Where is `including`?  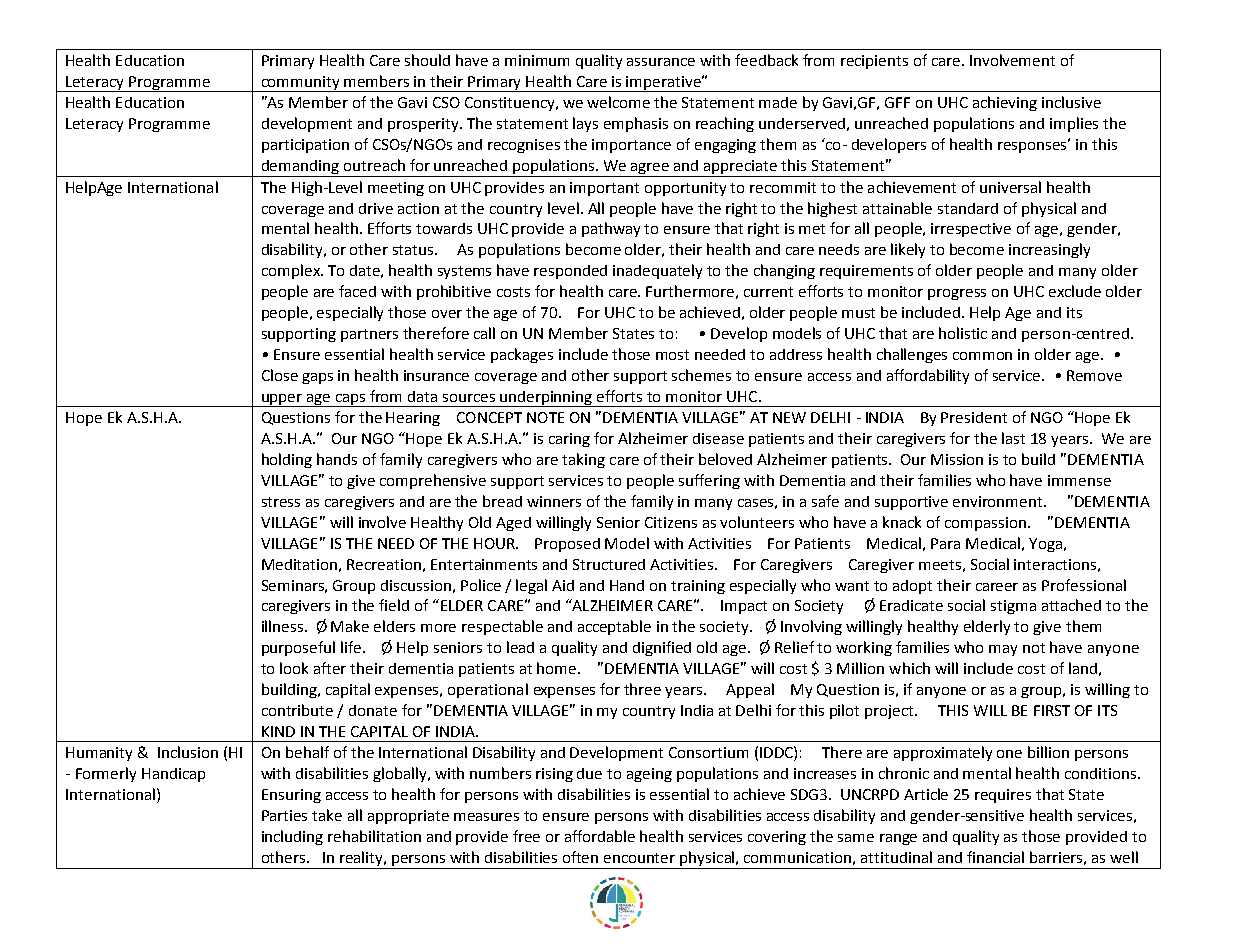
including is located at coordinates (292, 837).
